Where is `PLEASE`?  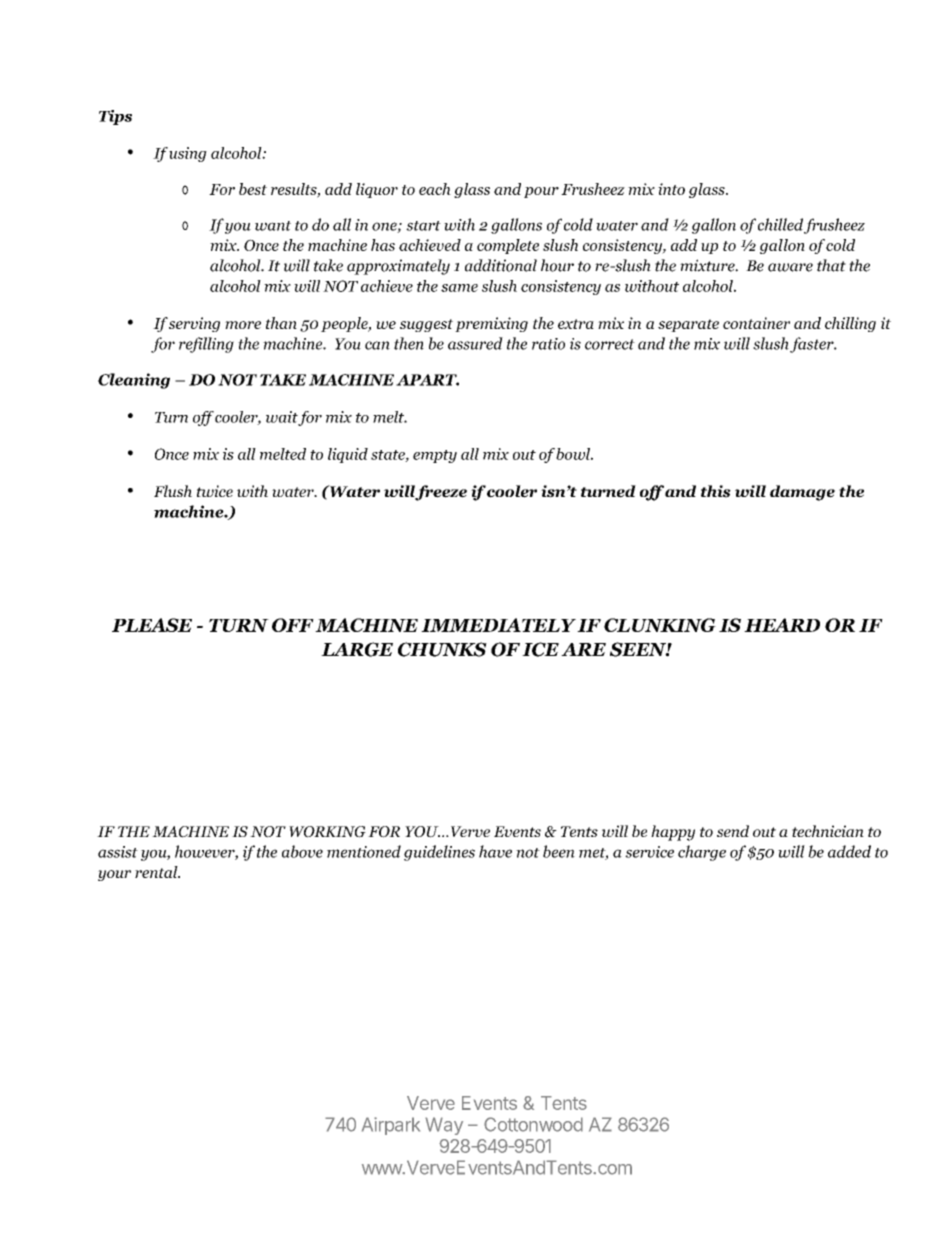
PLEASE is located at coordinates (152, 625).
